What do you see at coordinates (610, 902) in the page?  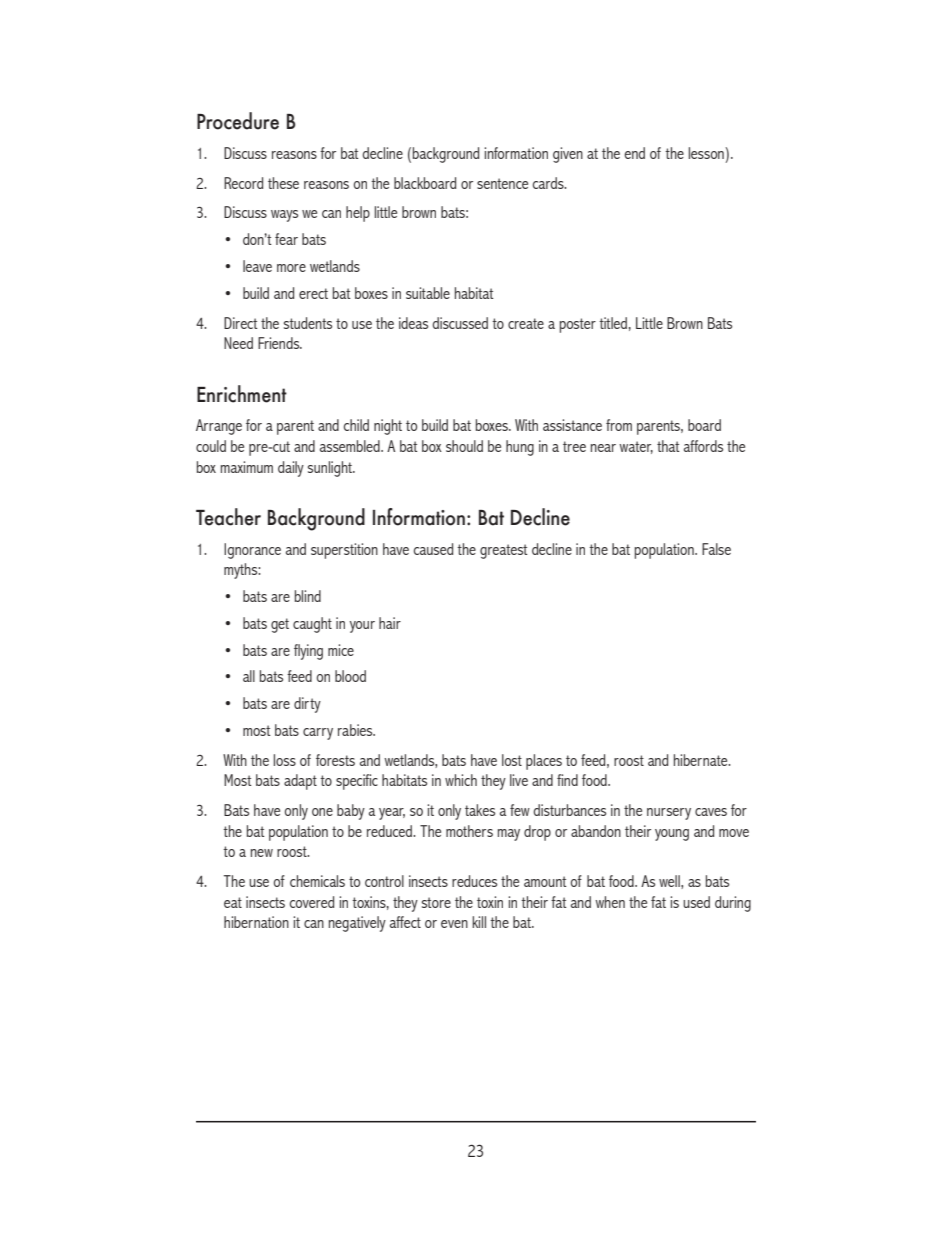 I see `when` at bounding box center [610, 902].
